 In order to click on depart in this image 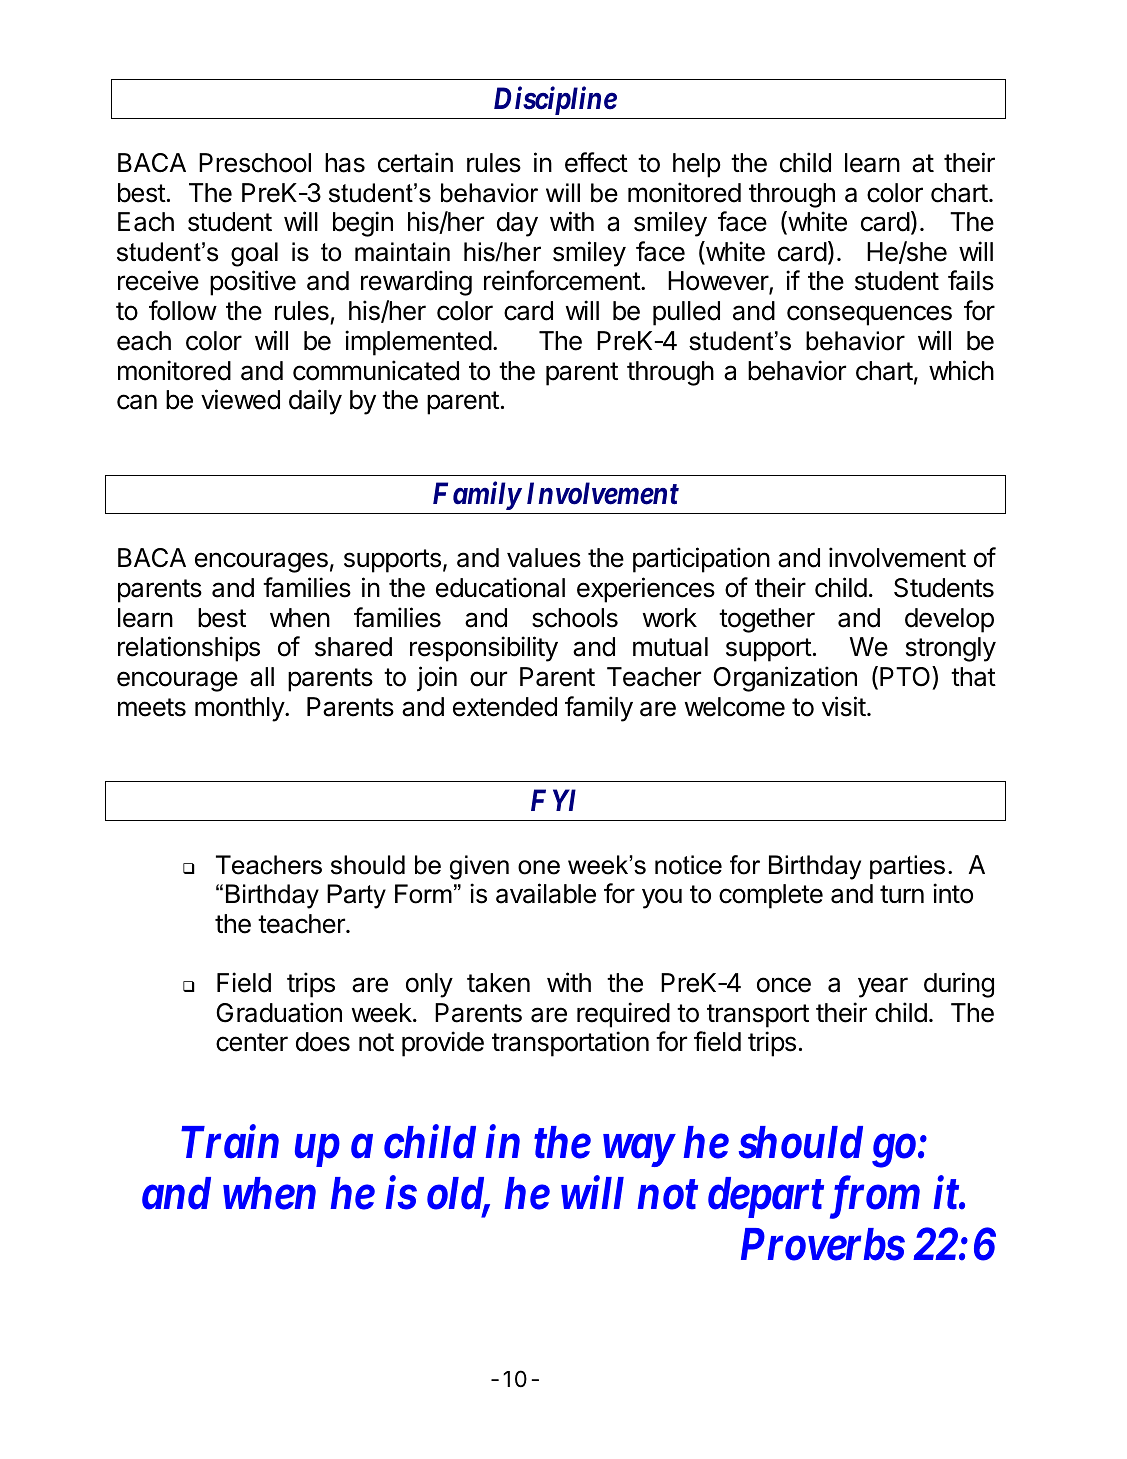, I will do `click(766, 1197)`.
